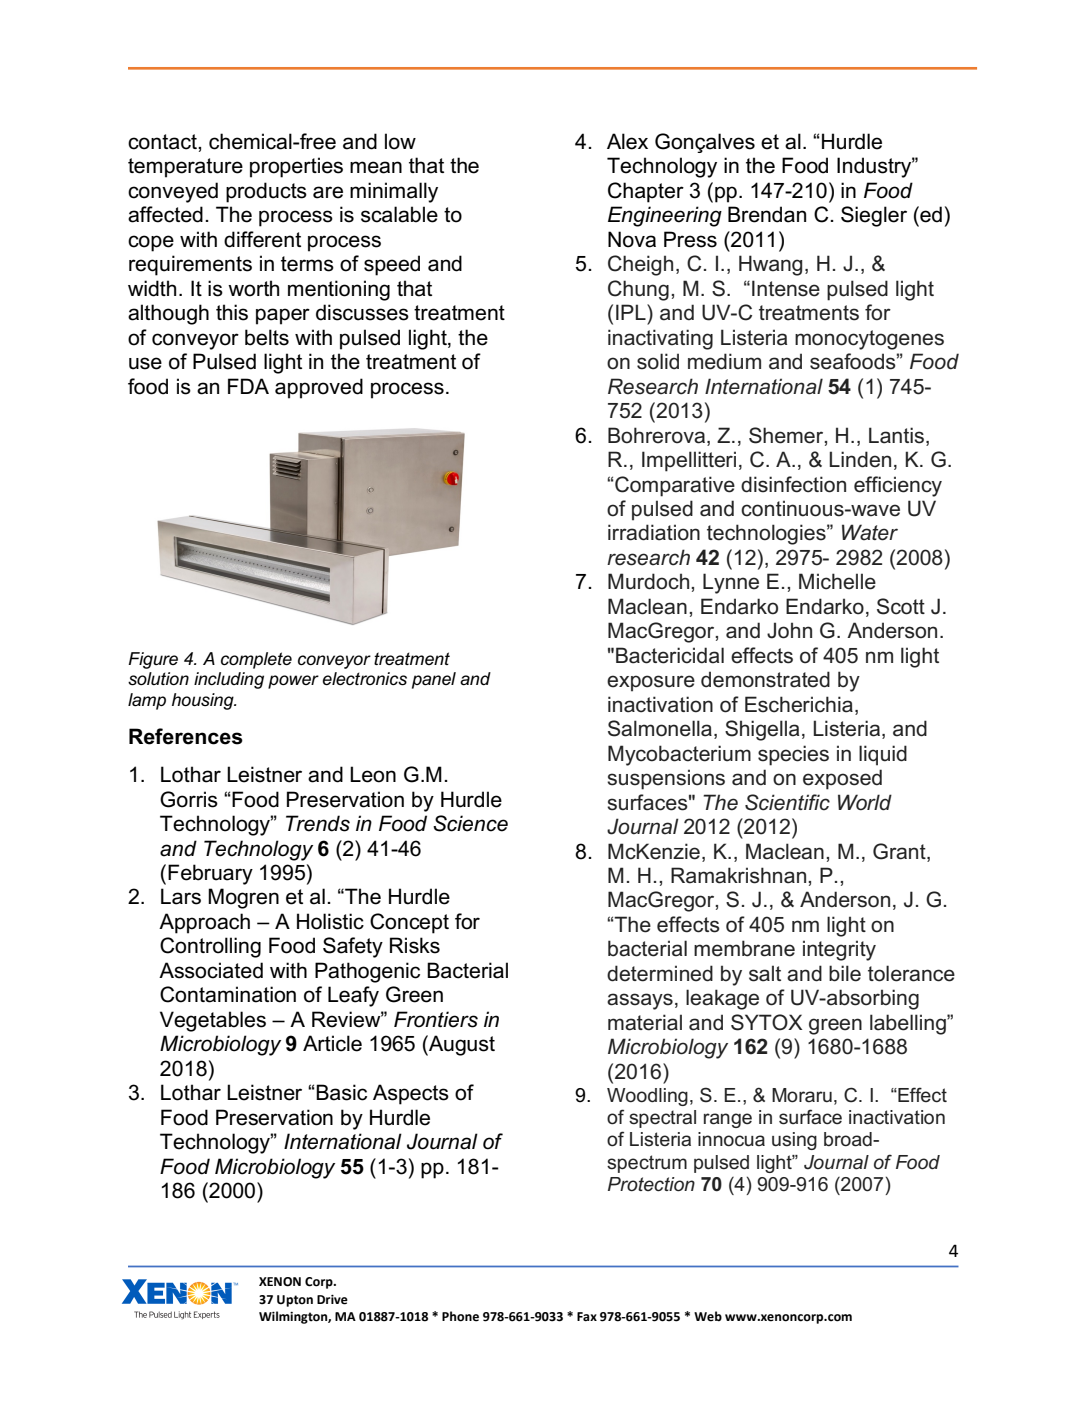 This screenshot has height=1405, width=1086. What do you see at coordinates (767, 214) in the screenshot?
I see `Brendan` at bounding box center [767, 214].
